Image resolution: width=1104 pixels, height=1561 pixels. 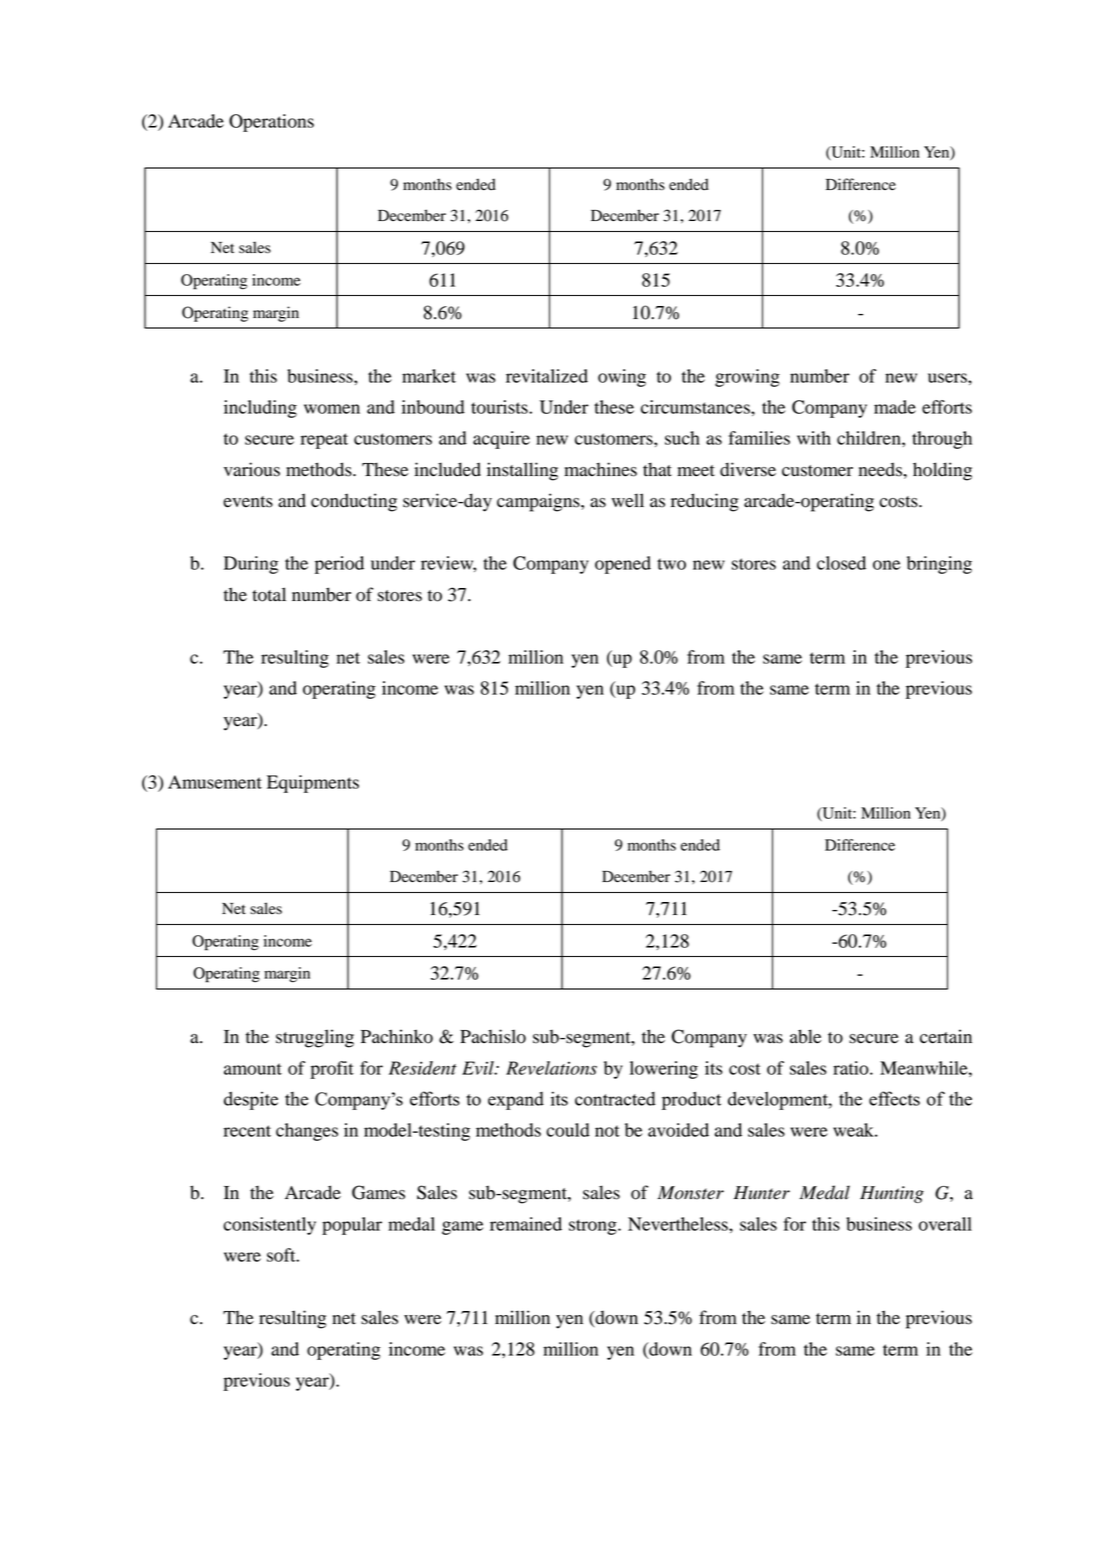 I want to click on struggling, so click(x=315, y=1038).
